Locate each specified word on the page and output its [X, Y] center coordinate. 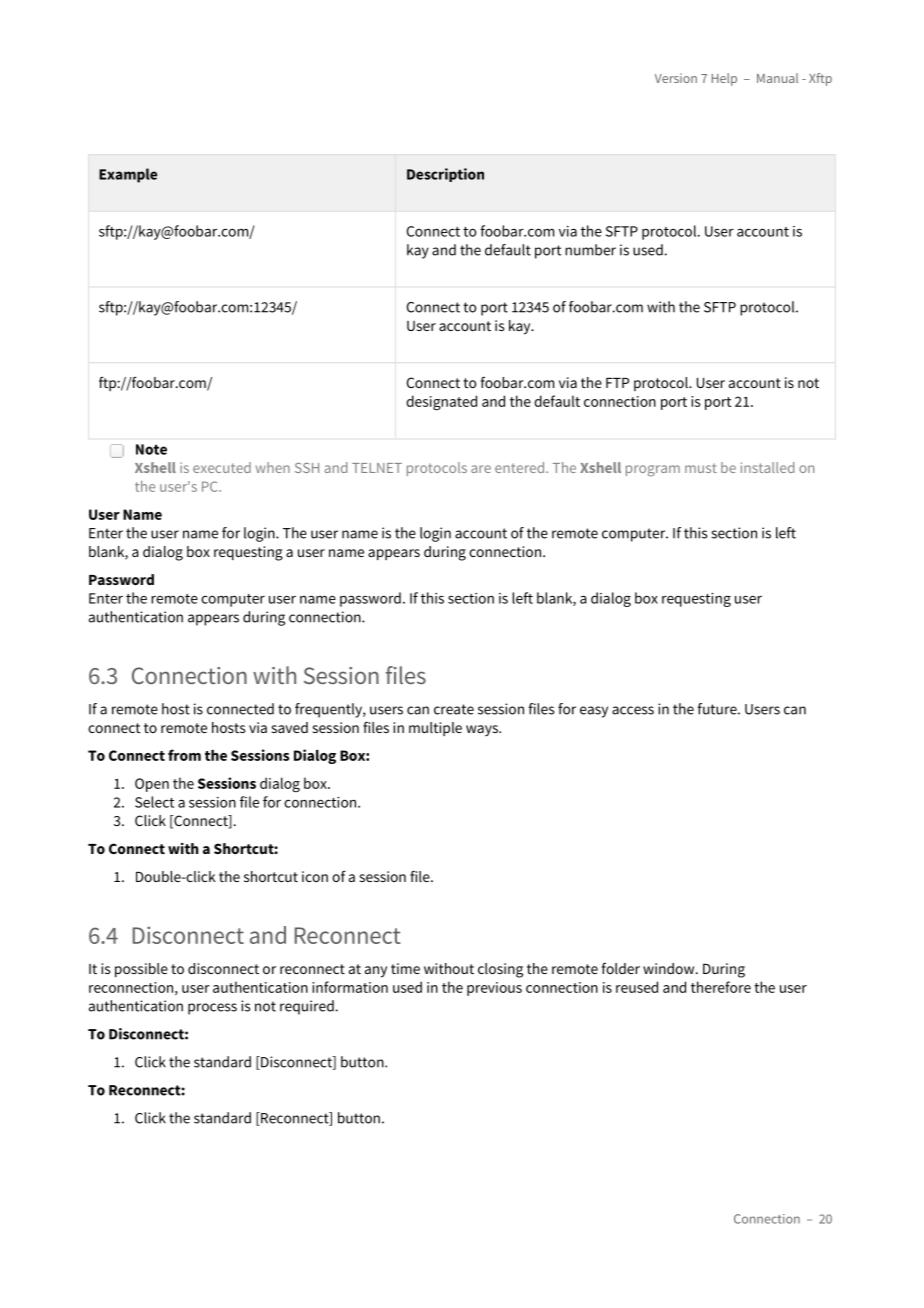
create [454, 709]
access [633, 710]
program [653, 471]
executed [222, 467]
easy [594, 712]
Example [128, 175]
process [212, 1009]
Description [445, 175]
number [590, 250]
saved [290, 727]
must [701, 468]
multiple [435, 729]
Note [151, 449]
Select [154, 802]
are [481, 469]
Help [724, 79]
